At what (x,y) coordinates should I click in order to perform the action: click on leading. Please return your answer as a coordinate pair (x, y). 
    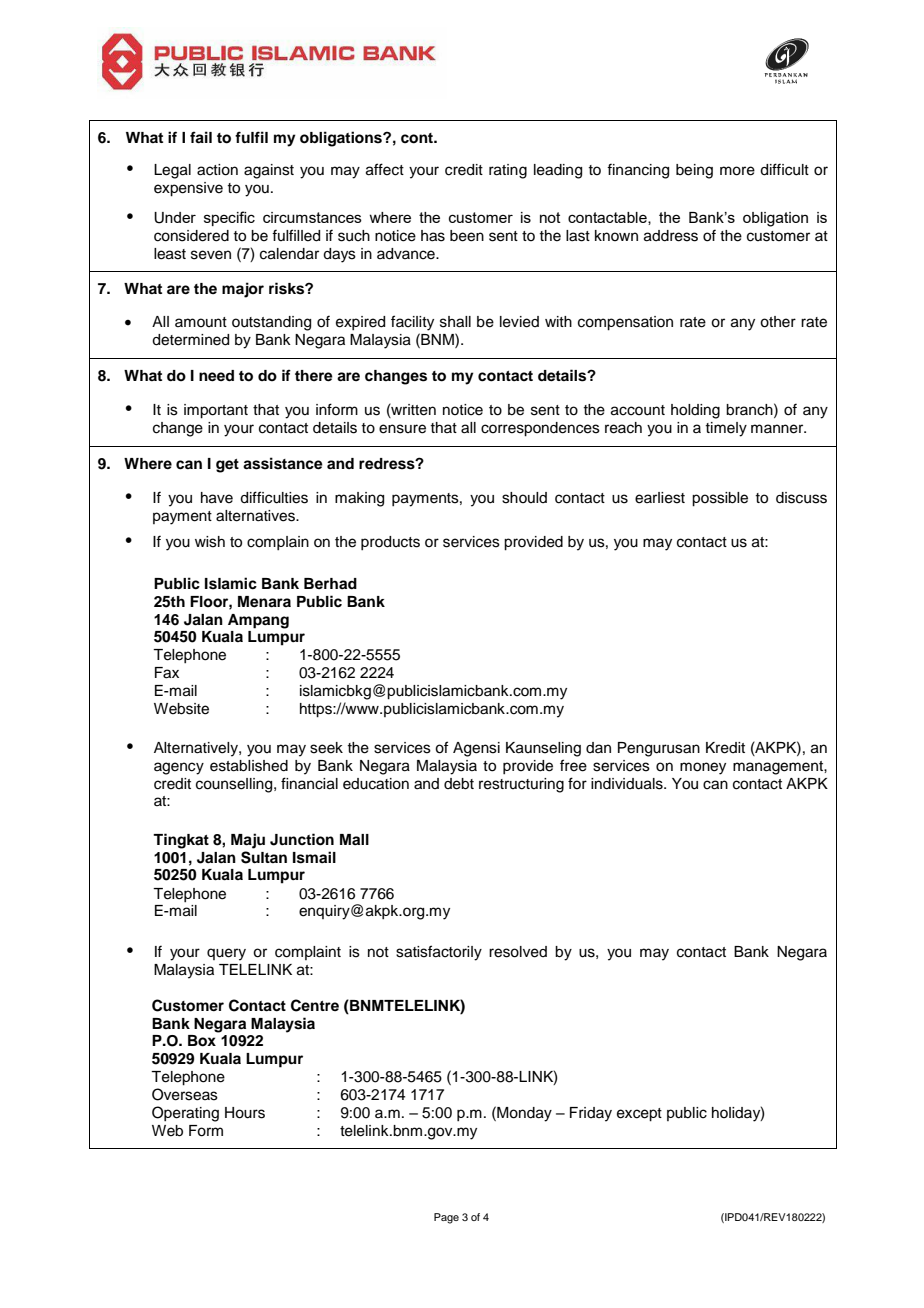
    Looking at the image, I should click on (558, 171).
